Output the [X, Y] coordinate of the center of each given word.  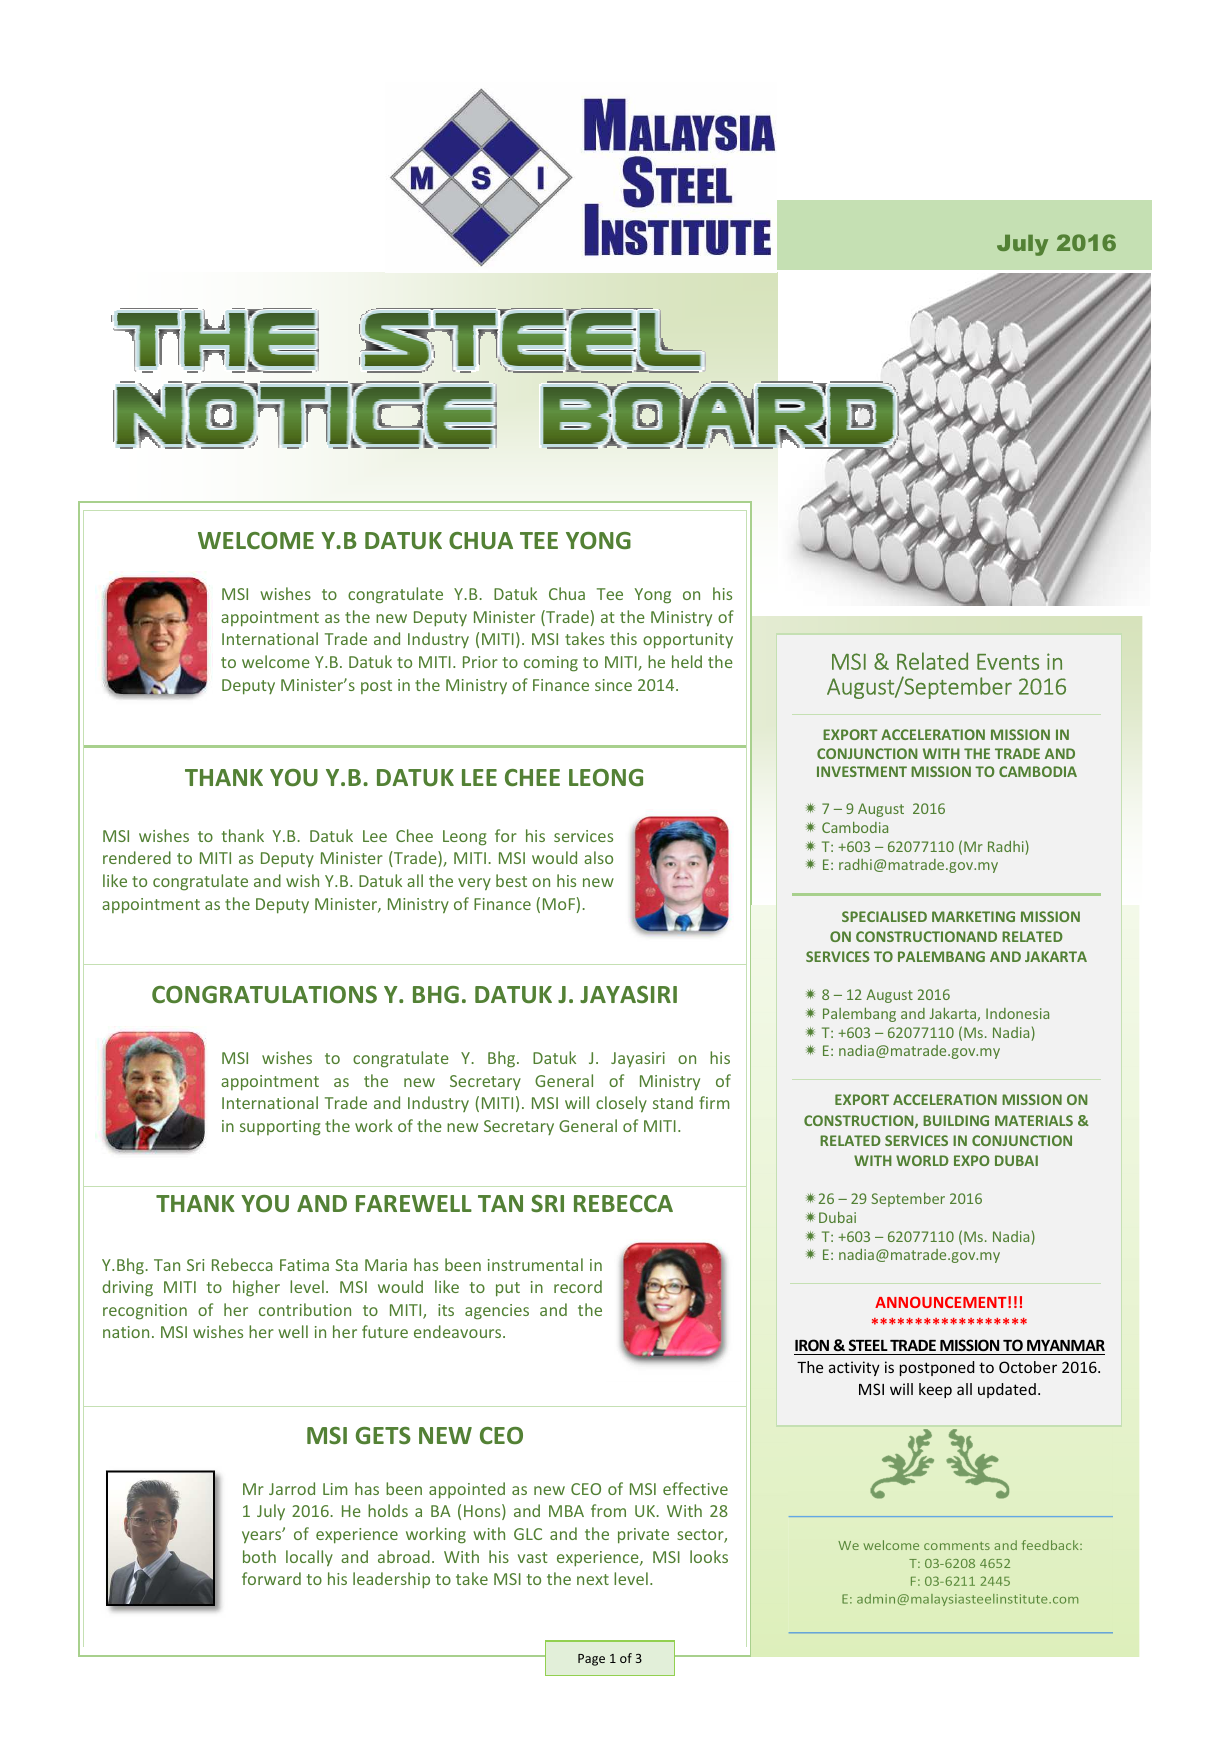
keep [935, 1390]
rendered [137, 857]
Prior [480, 662]
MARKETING [973, 916]
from [608, 1510]
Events [1008, 662]
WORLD [922, 1160]
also [598, 857]
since [613, 685]
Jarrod [292, 1488]
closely [621, 1104]
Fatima [304, 1265]
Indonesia [1017, 1013]
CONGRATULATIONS [264, 994]
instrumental [535, 1264]
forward [271, 1578]
